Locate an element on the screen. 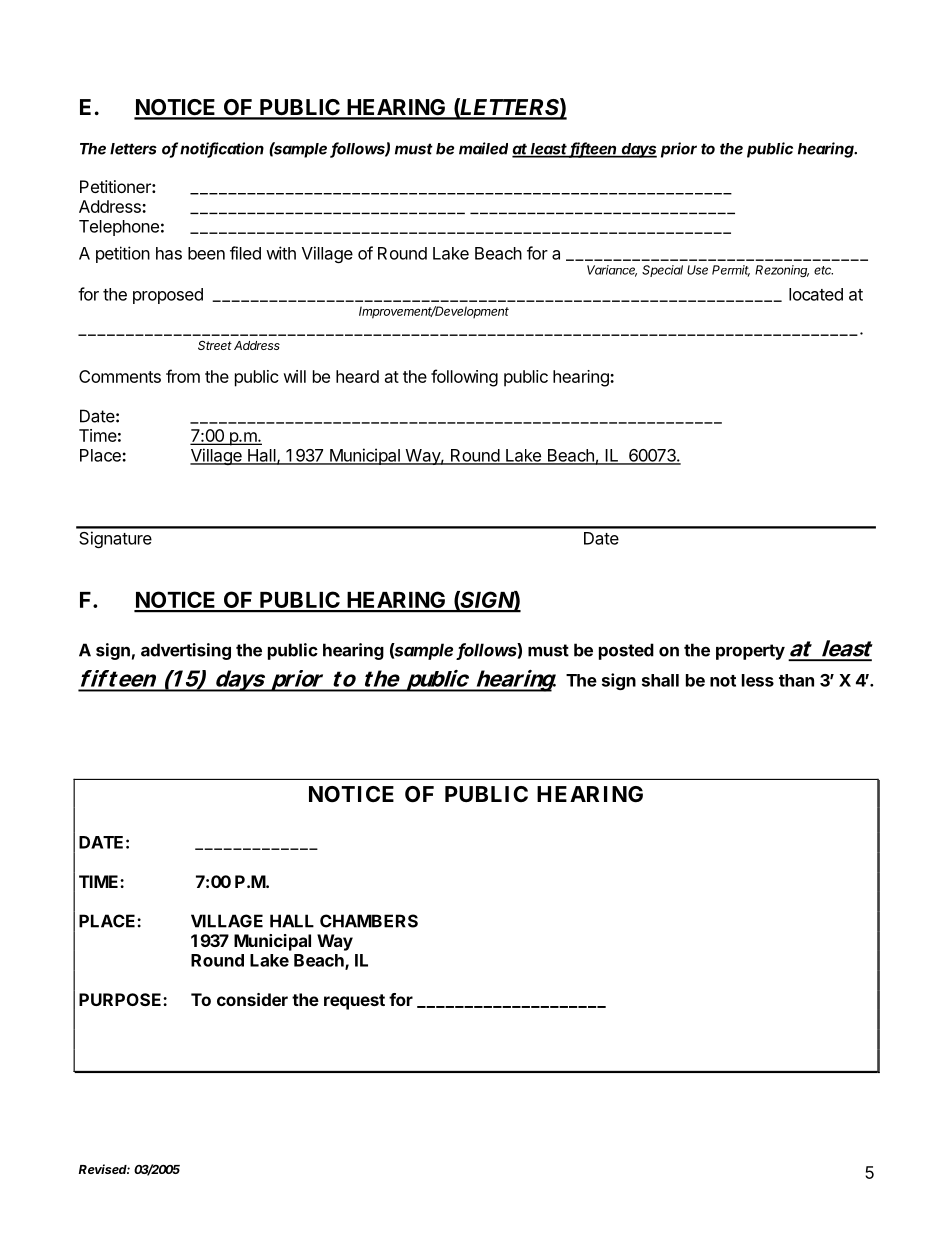  notification is located at coordinates (222, 149).
